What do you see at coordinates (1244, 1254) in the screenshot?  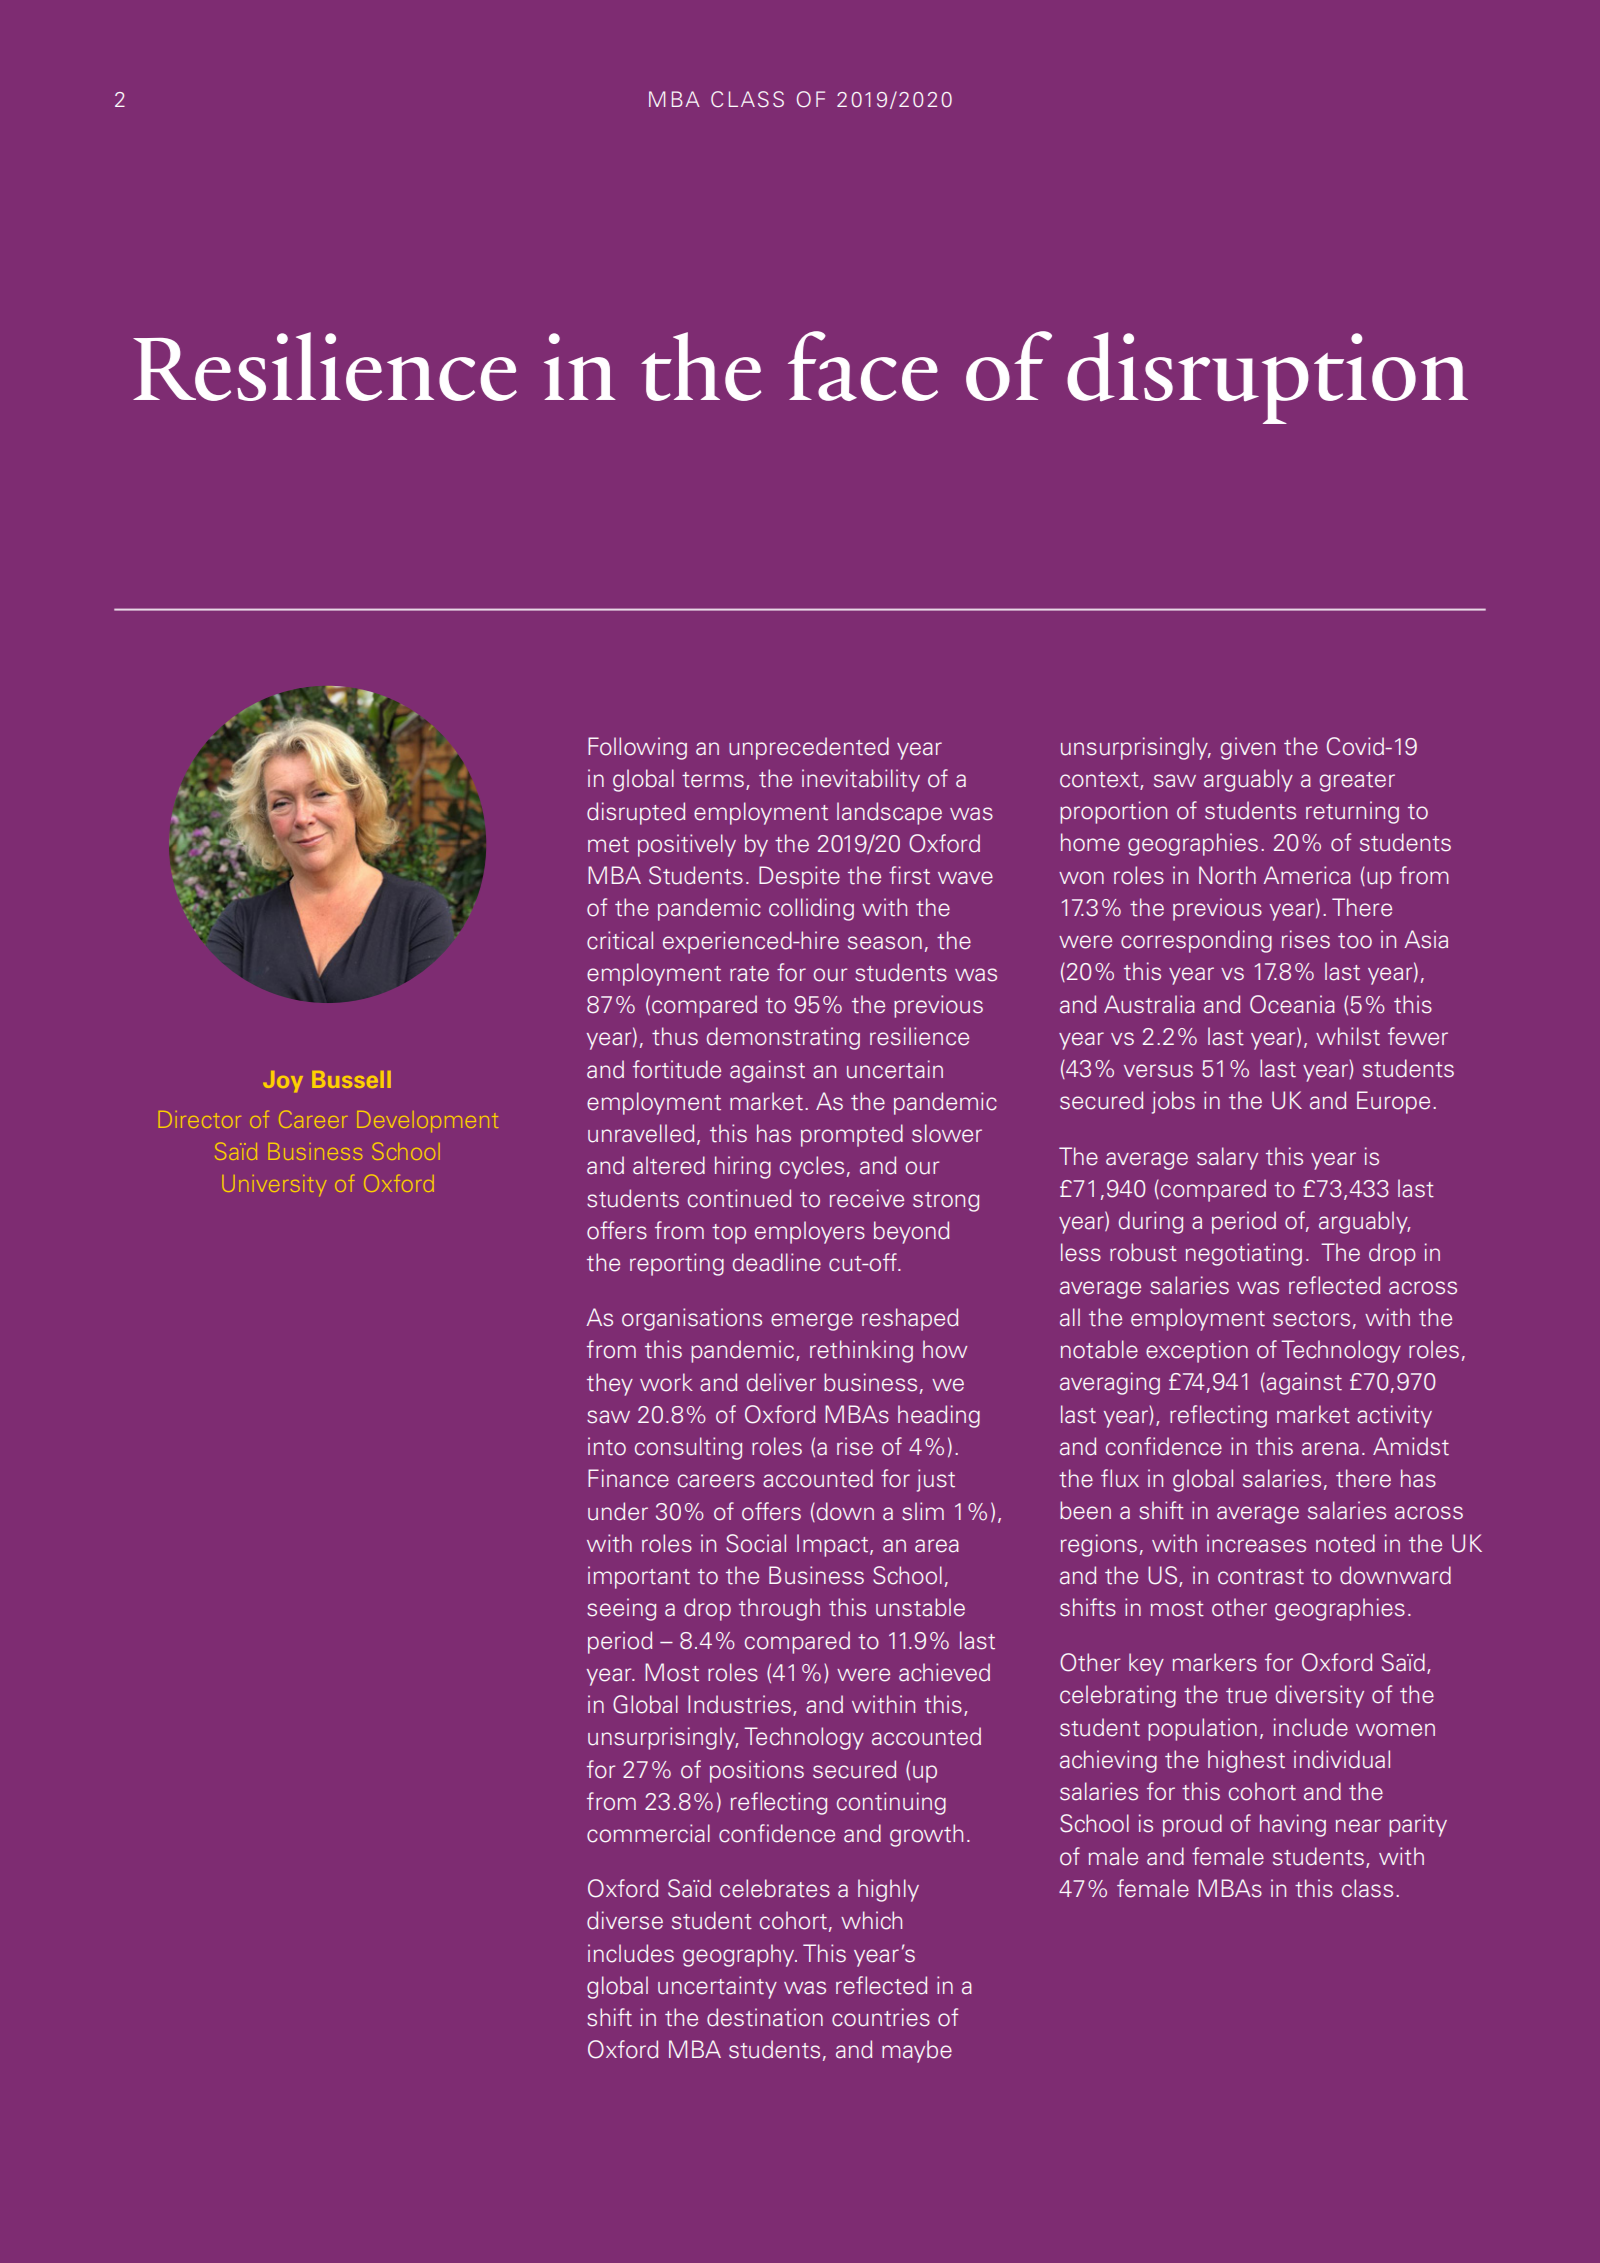 I see `negotiating` at bounding box center [1244, 1254].
